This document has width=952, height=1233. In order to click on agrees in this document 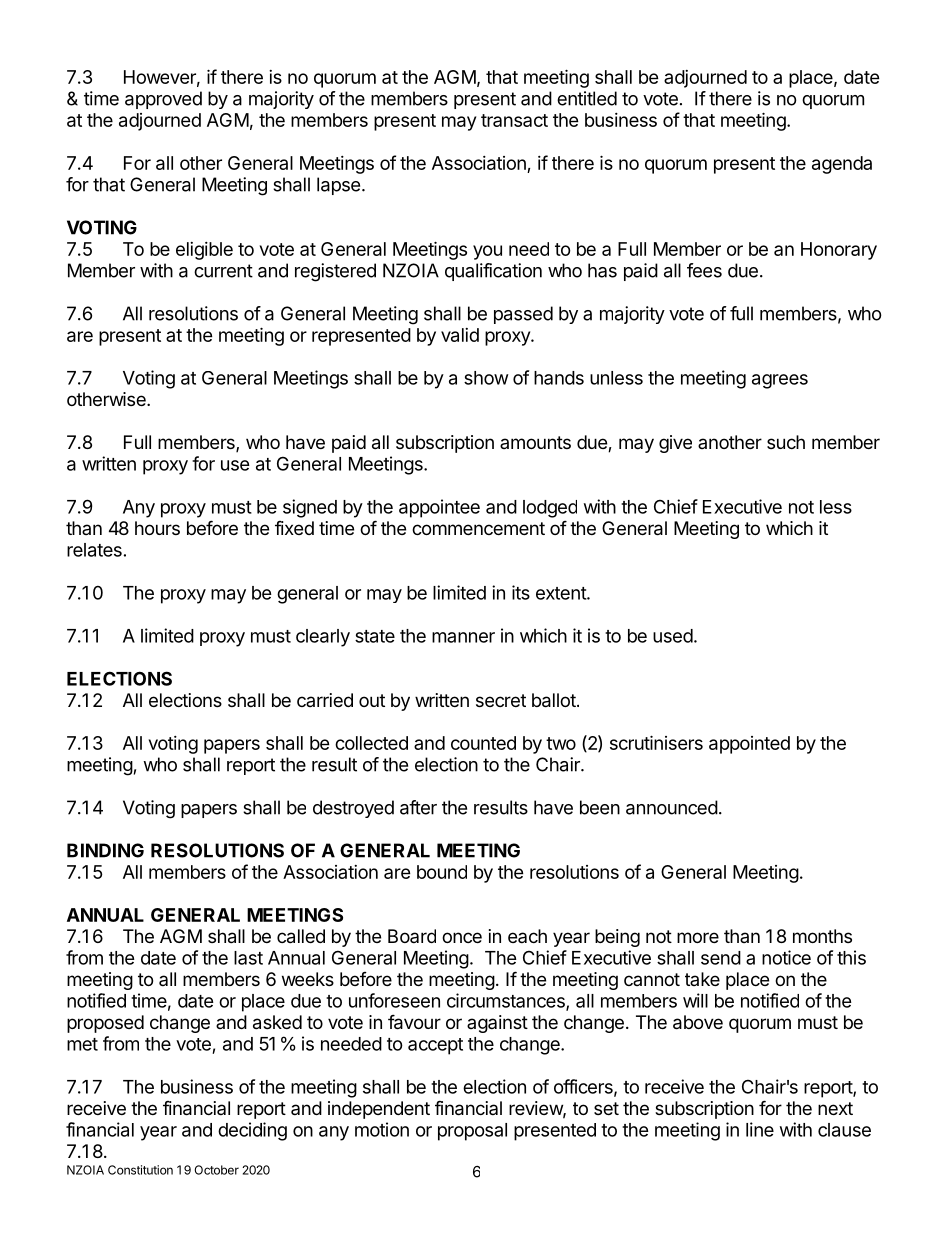, I will do `click(780, 381)`.
